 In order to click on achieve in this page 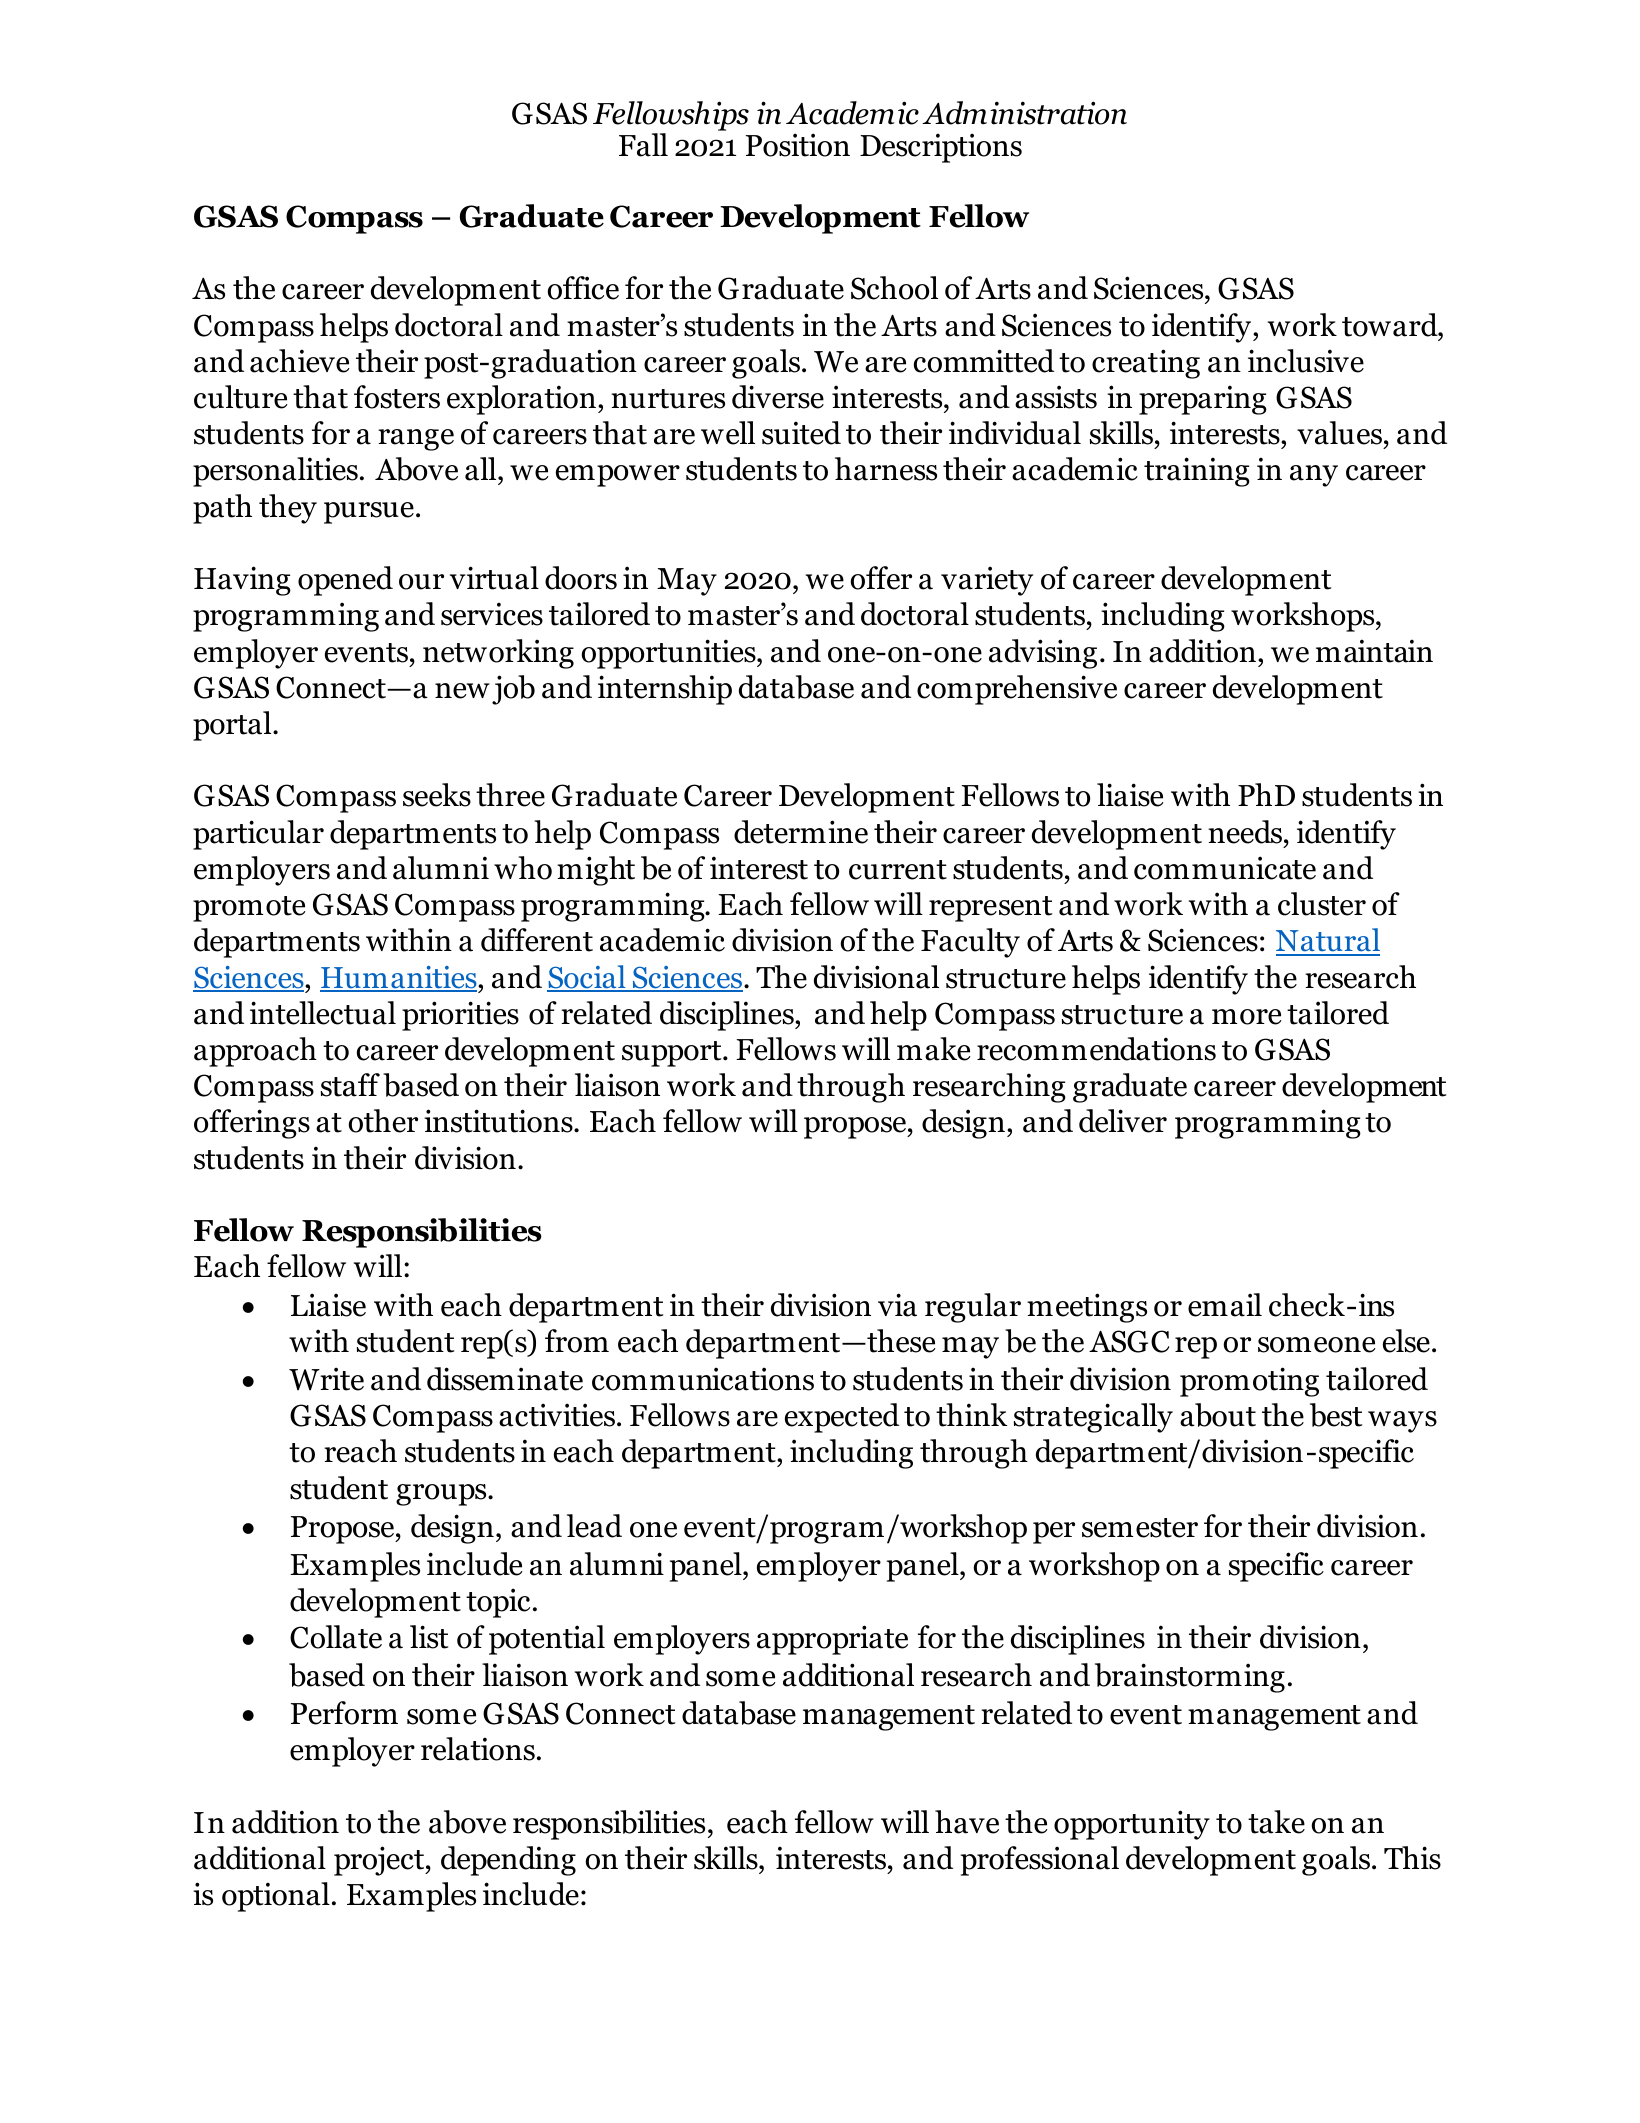, I will do `click(300, 361)`.
